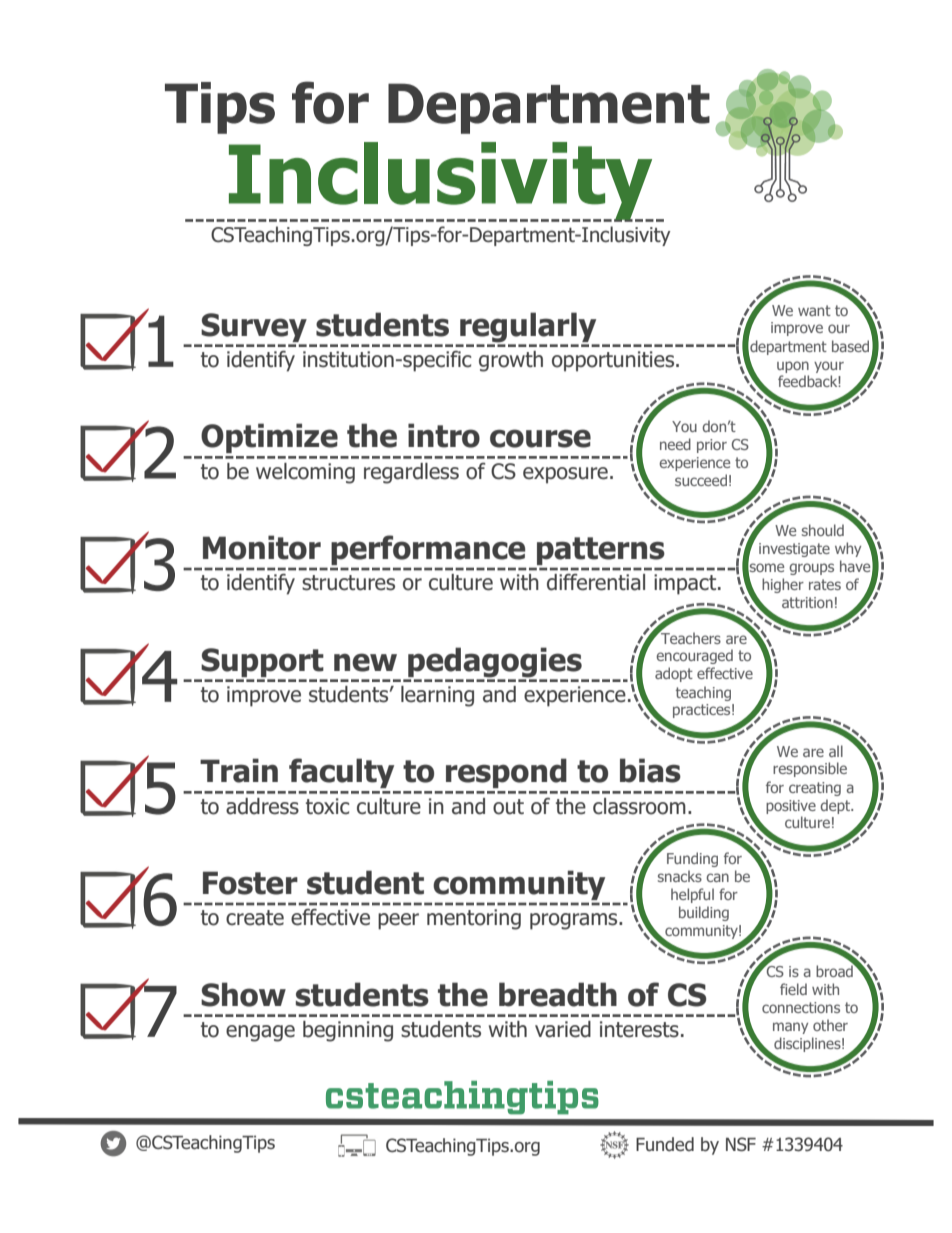  I want to click on Funded, so click(665, 1144).
